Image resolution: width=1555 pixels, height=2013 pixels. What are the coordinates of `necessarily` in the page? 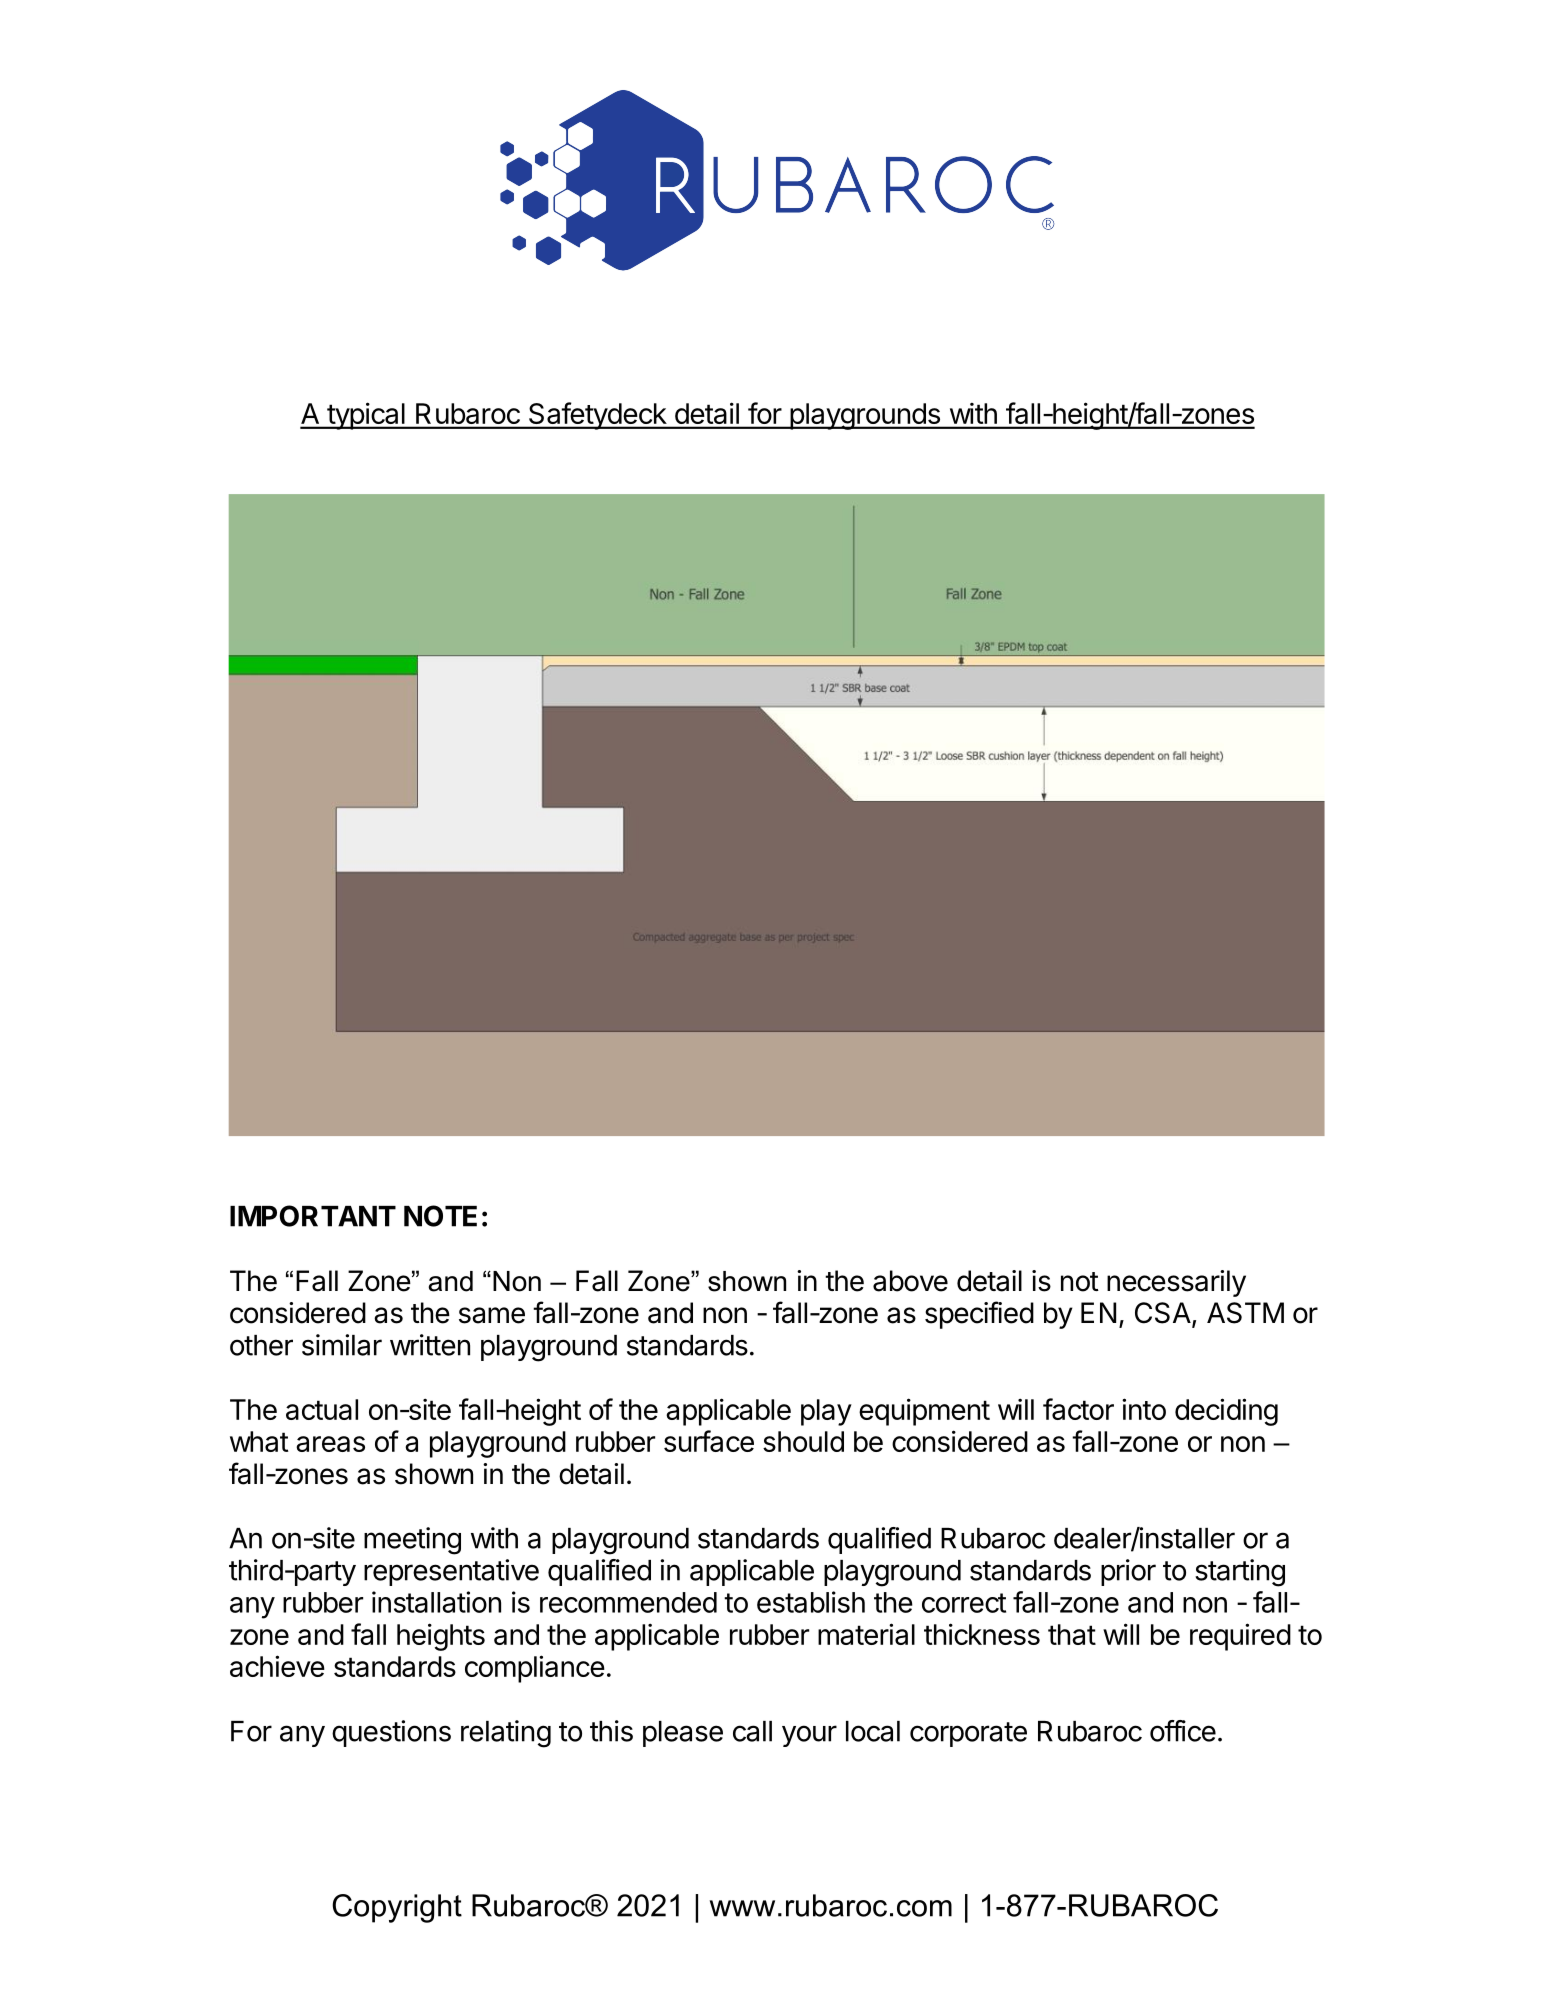 It's located at (1176, 1283).
